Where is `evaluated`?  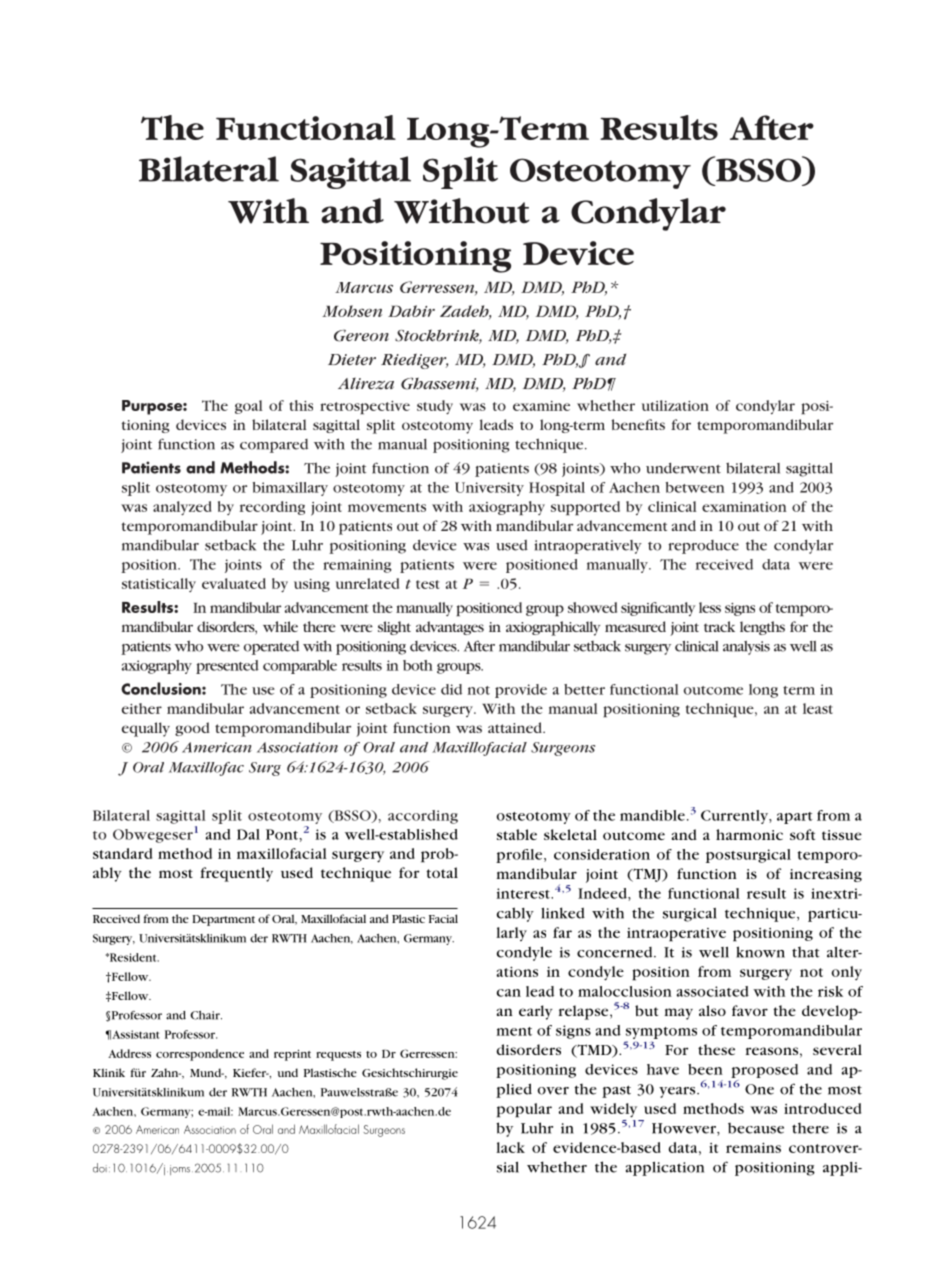 evaluated is located at coordinates (234, 583).
